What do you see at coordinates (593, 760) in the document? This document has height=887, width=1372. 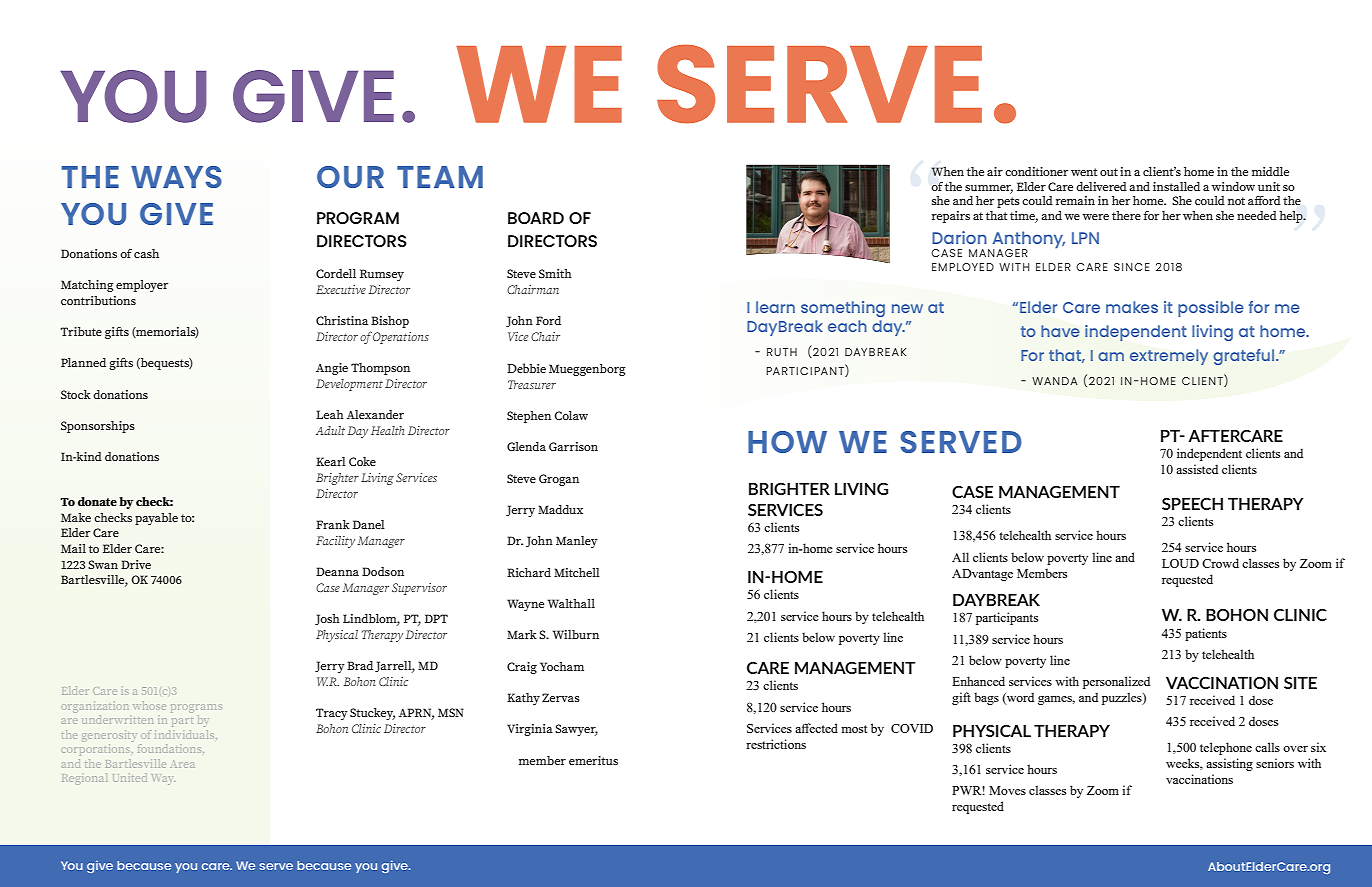 I see `emeritus` at bounding box center [593, 760].
